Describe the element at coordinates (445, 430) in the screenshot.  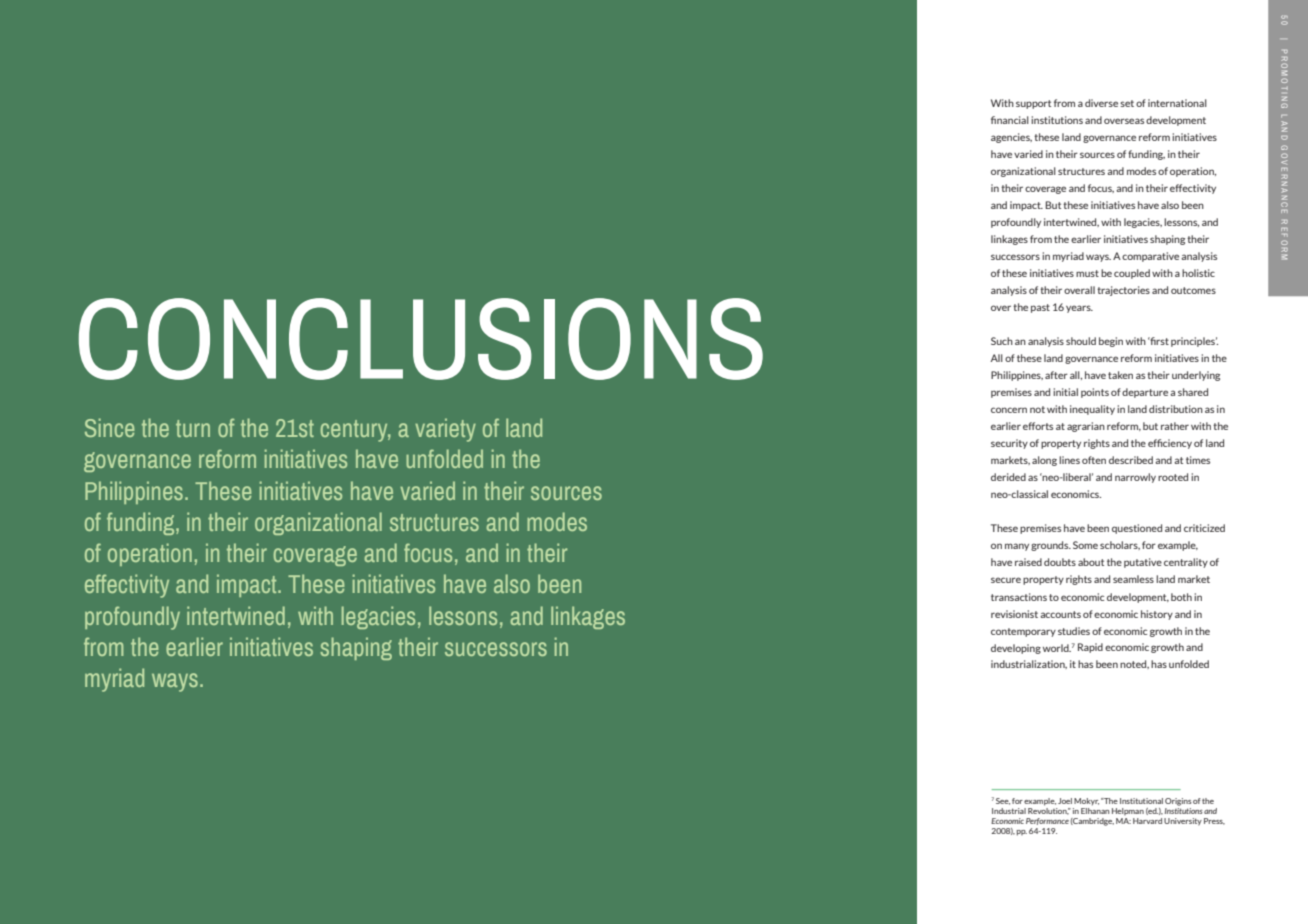
I see `variety` at that location.
